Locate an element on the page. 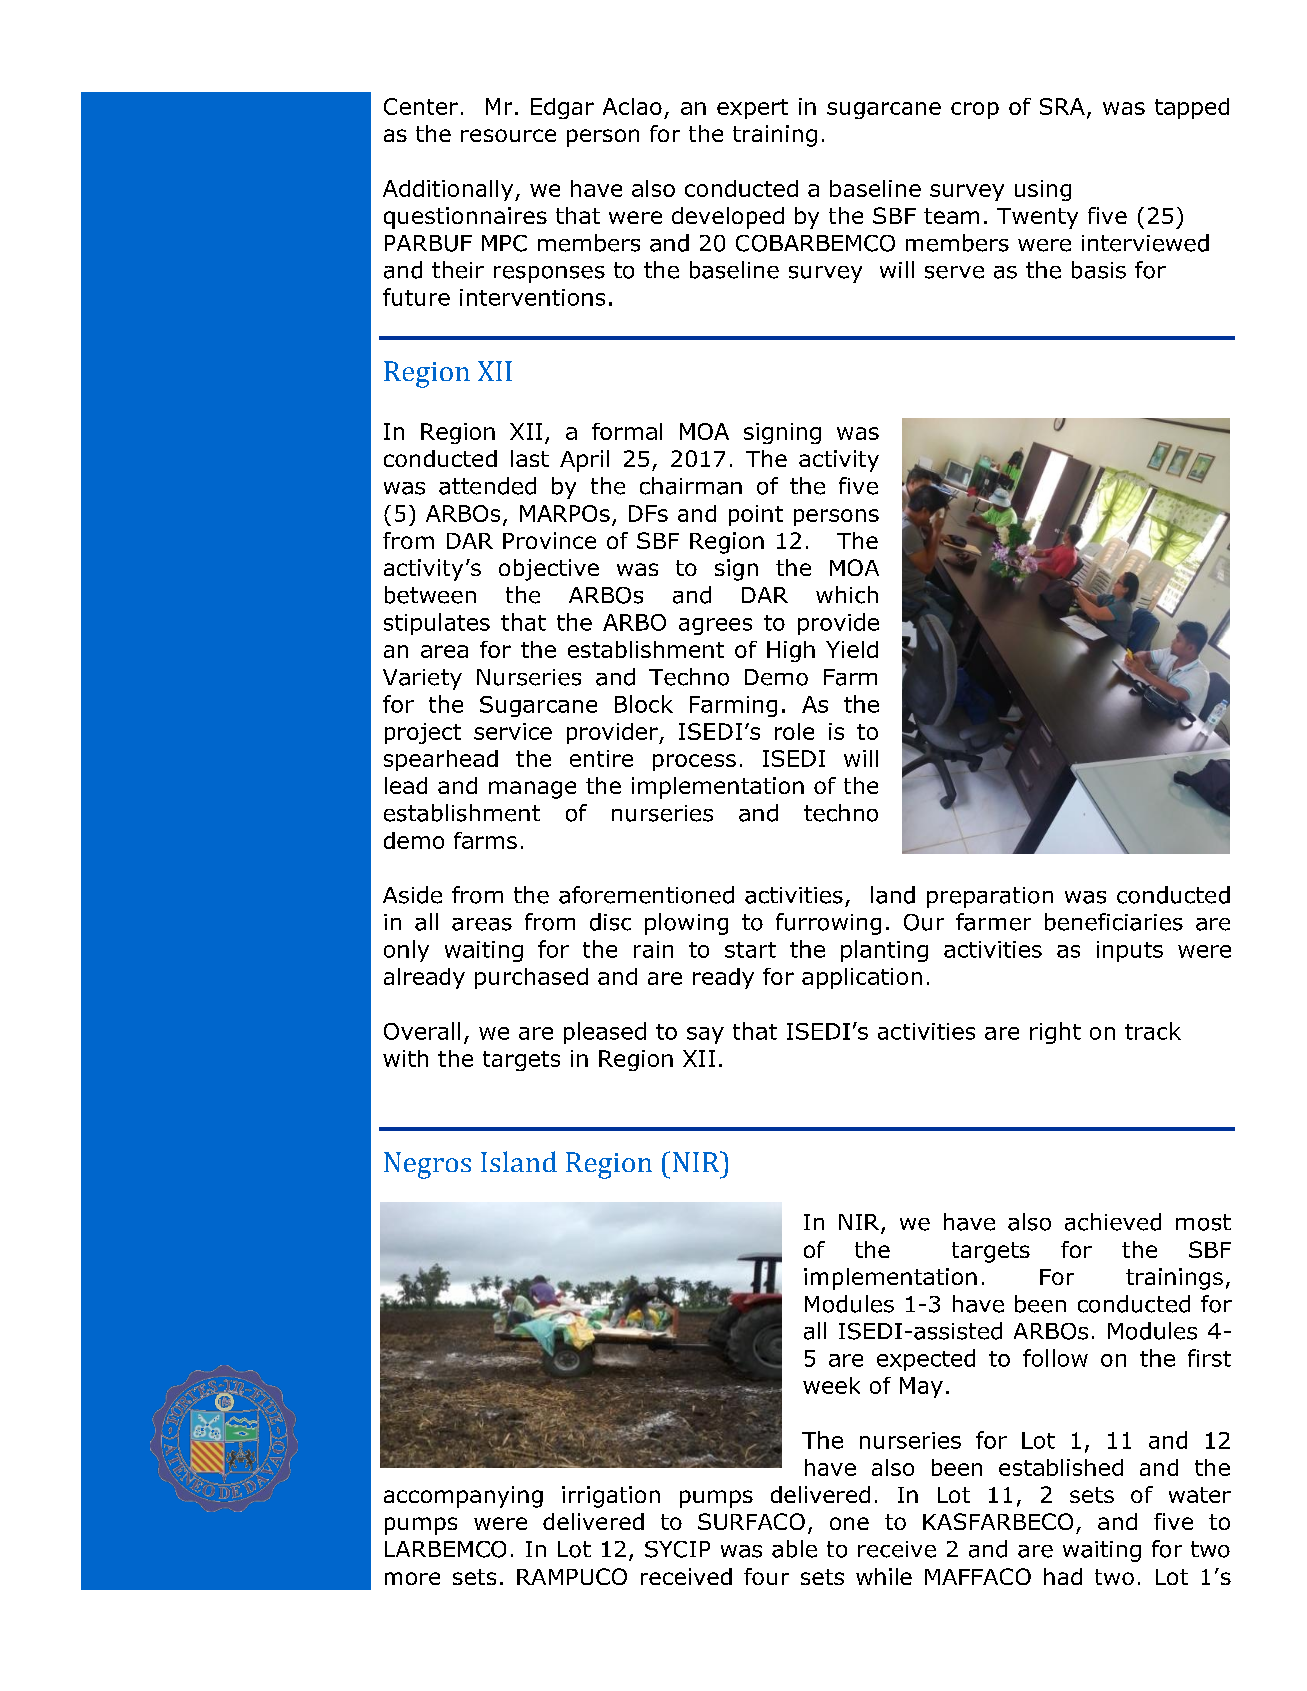 The image size is (1307, 1691). attended is located at coordinates (487, 486).
